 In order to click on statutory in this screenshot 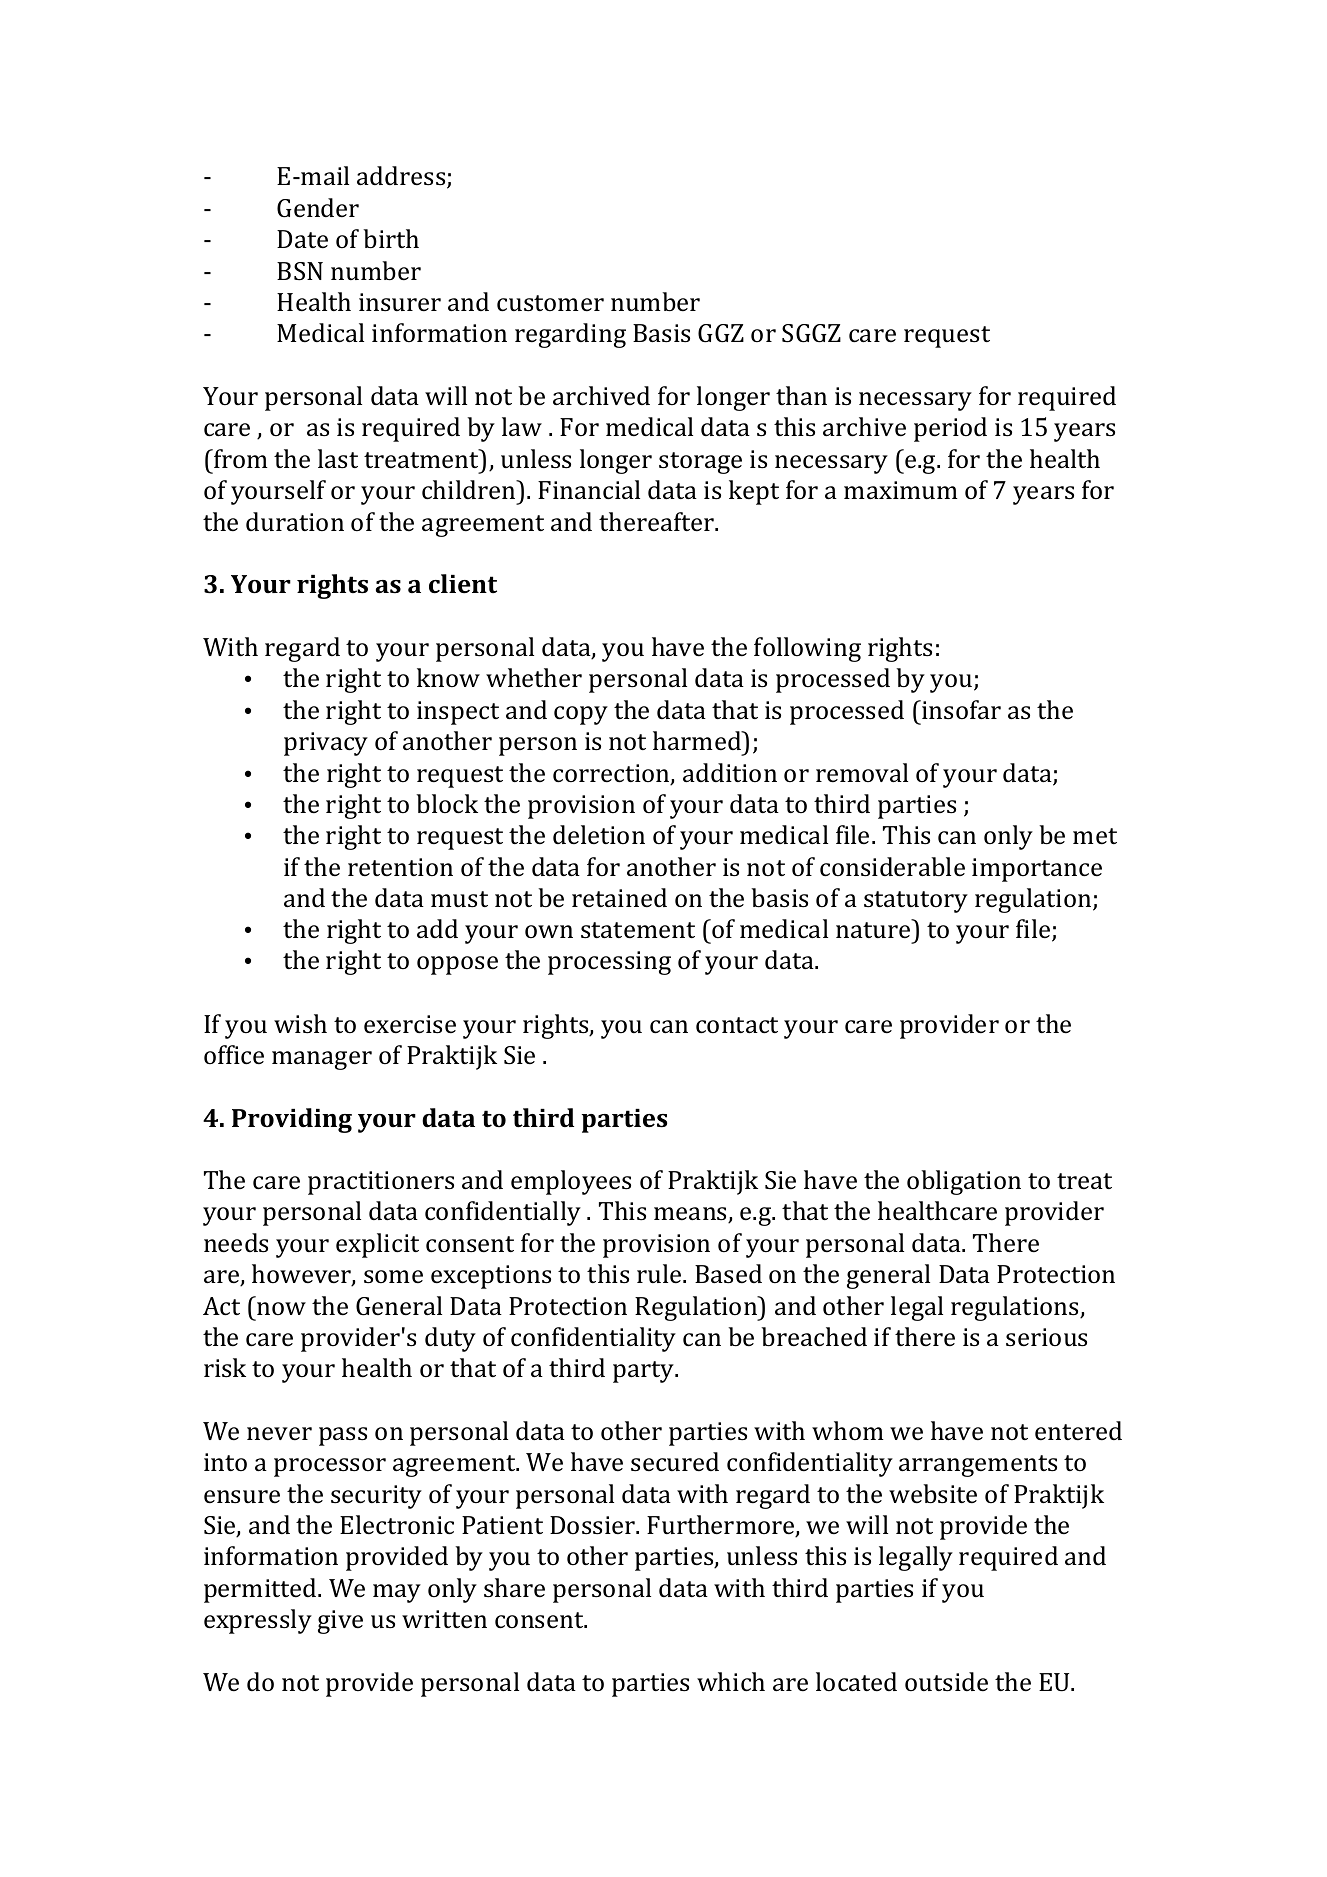, I will do `click(916, 902)`.
